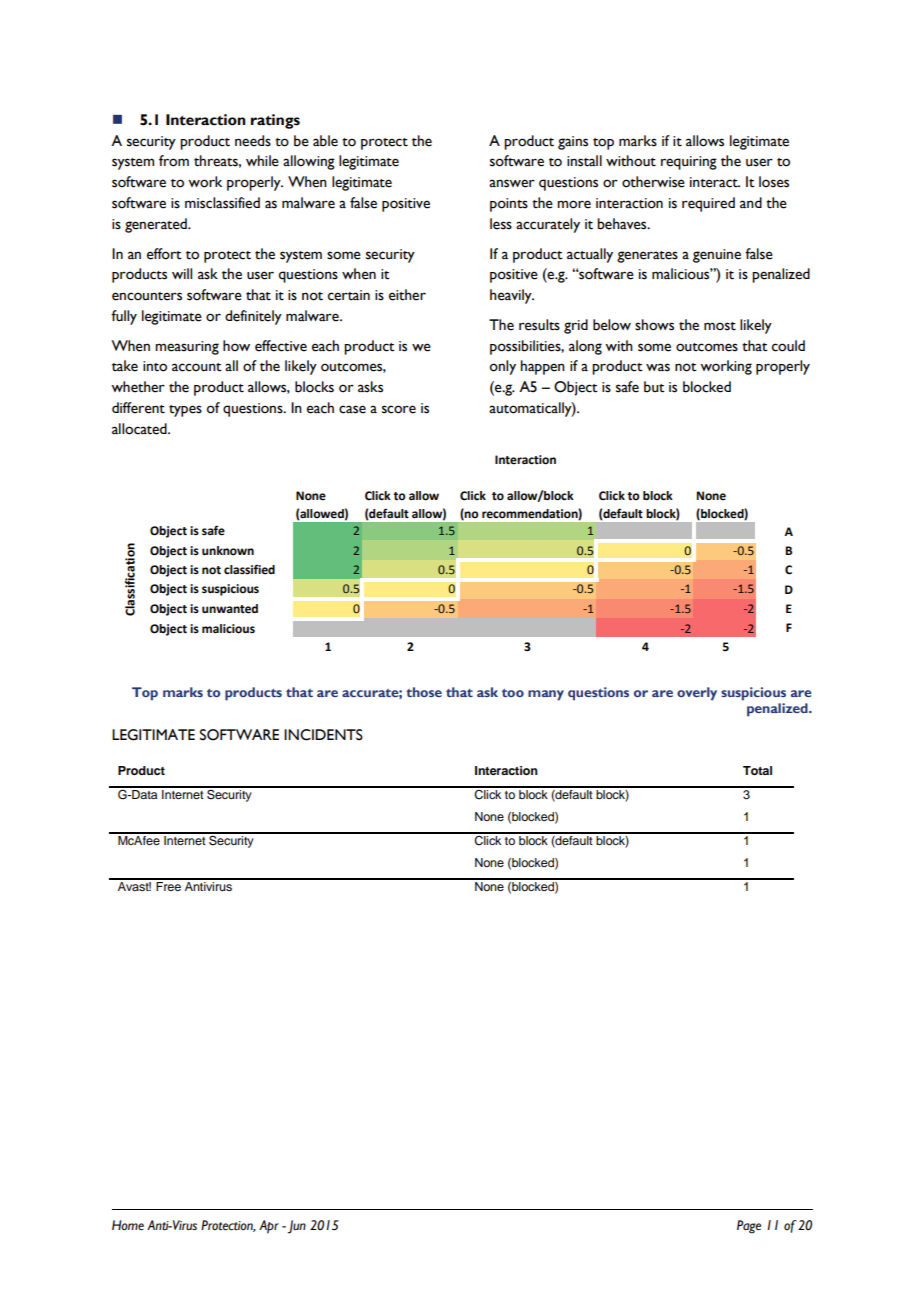 The image size is (924, 1308). Describe the element at coordinates (424, 692) in the image. I see `those` at that location.
